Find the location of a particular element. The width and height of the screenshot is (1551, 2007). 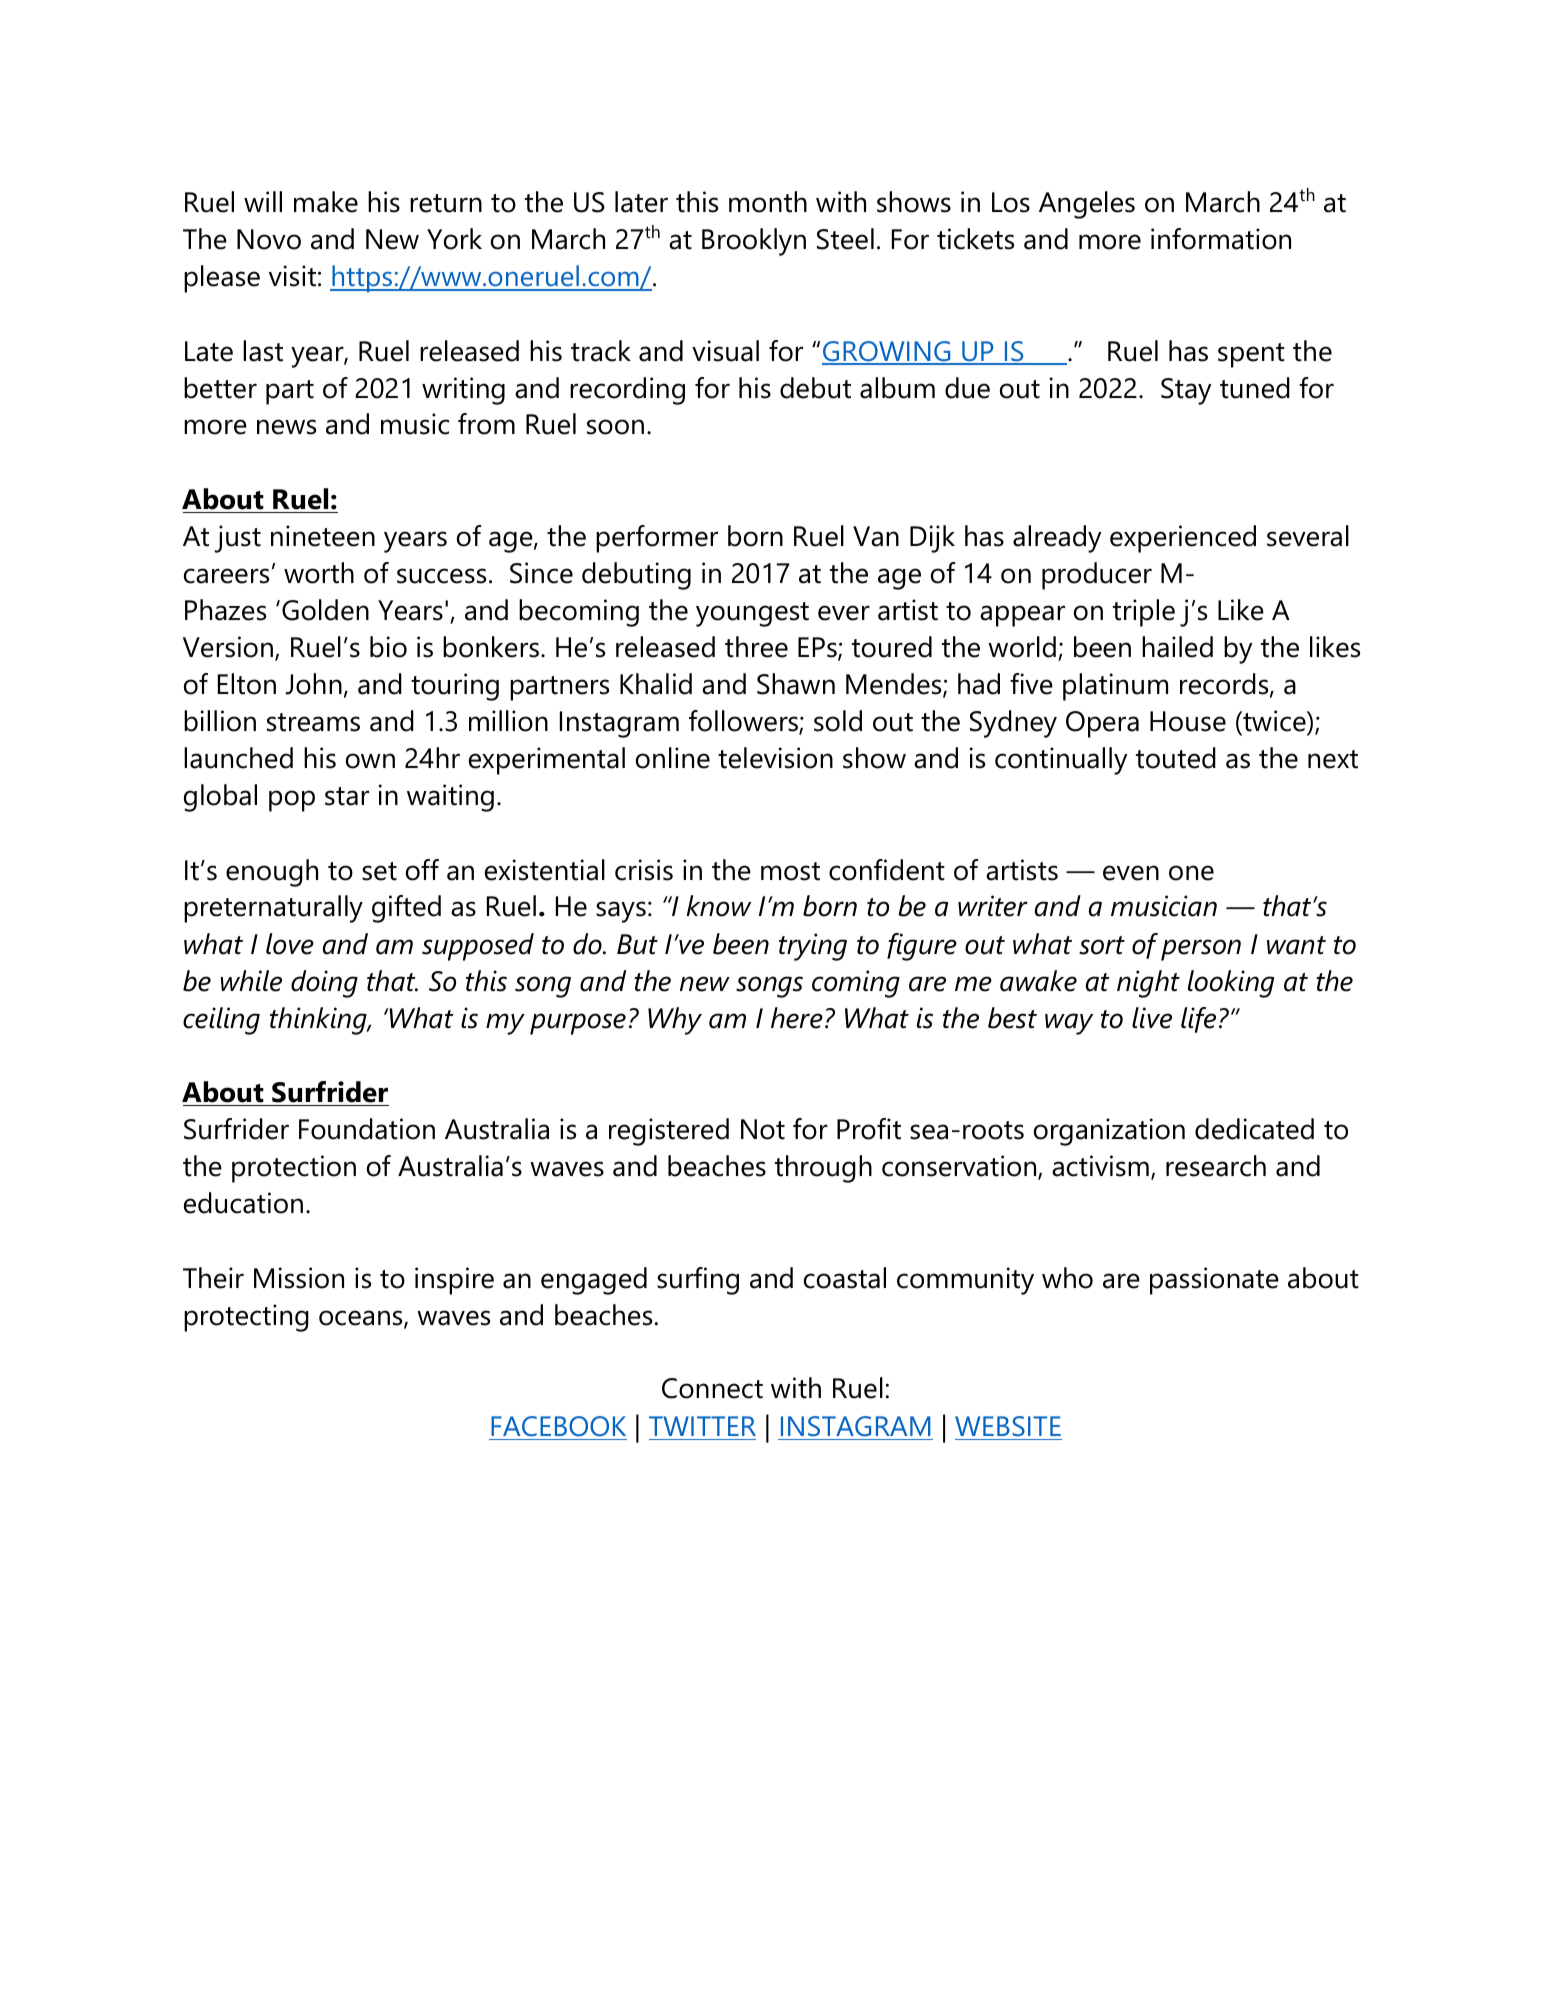

touted is located at coordinates (1176, 758).
